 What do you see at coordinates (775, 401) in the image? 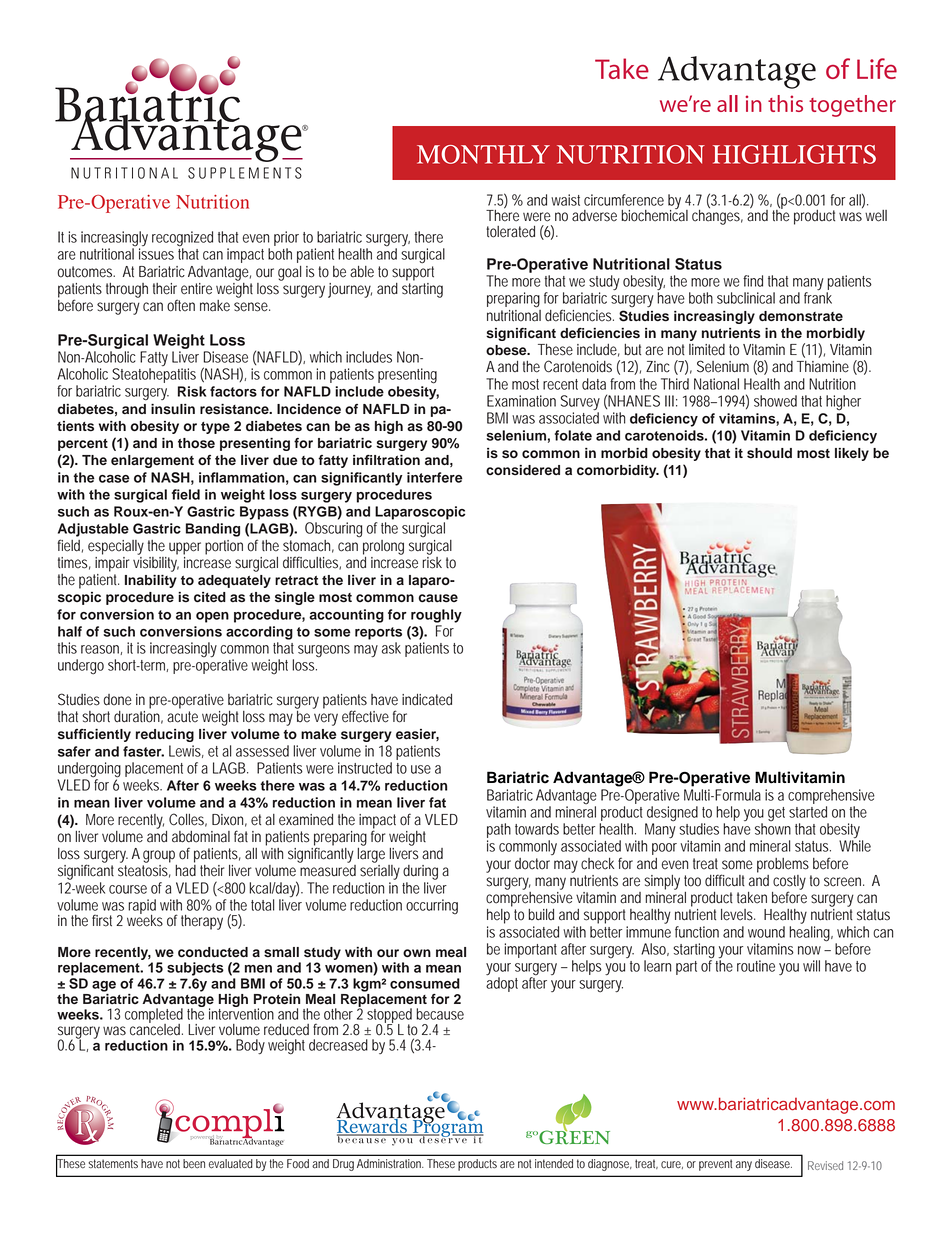
I see `showed` at bounding box center [775, 401].
